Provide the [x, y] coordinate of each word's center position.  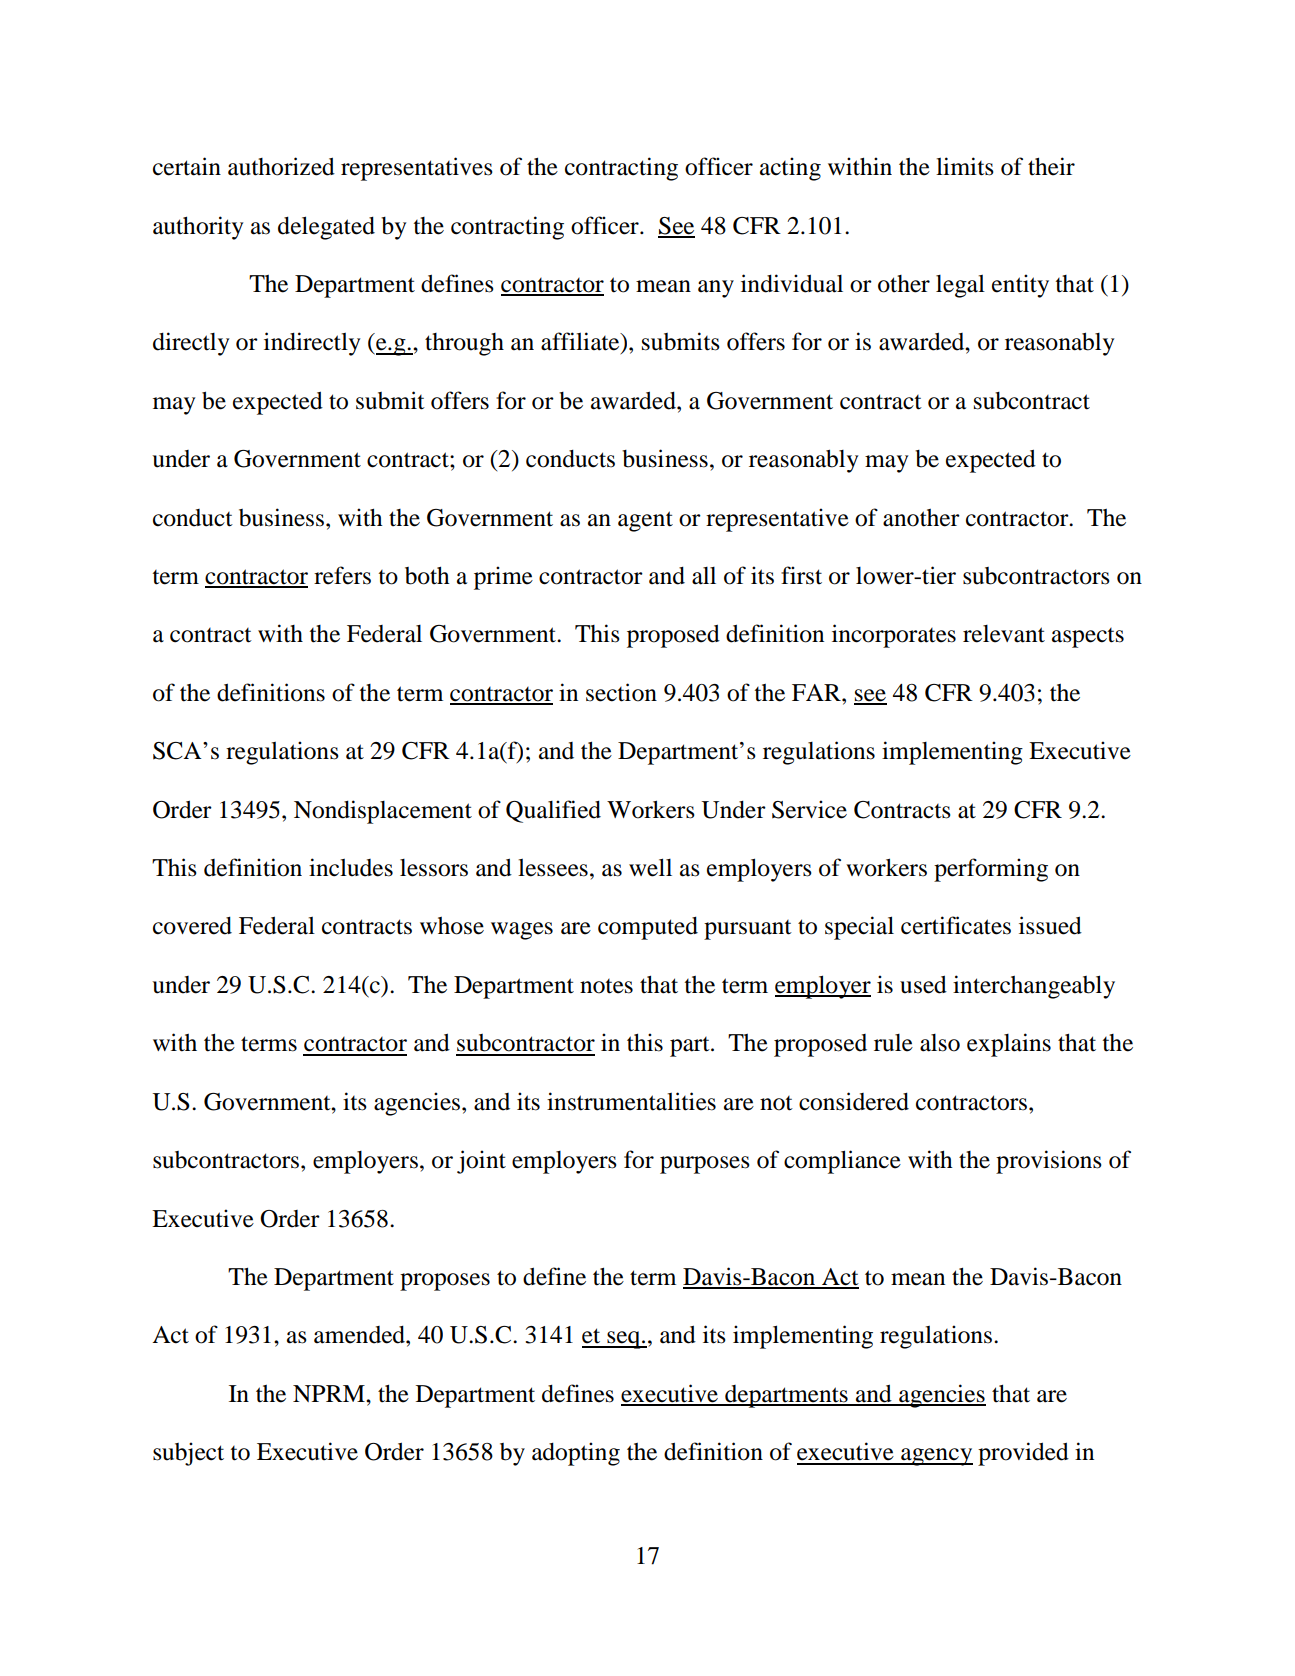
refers [342, 575]
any [716, 289]
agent [645, 521]
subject [188, 1454]
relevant [1004, 634]
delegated [326, 228]
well [650, 867]
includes [351, 867]
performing [991, 870]
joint [481, 1162]
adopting [576, 1454]
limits [965, 166]
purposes [705, 1165]
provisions [1049, 1162]
